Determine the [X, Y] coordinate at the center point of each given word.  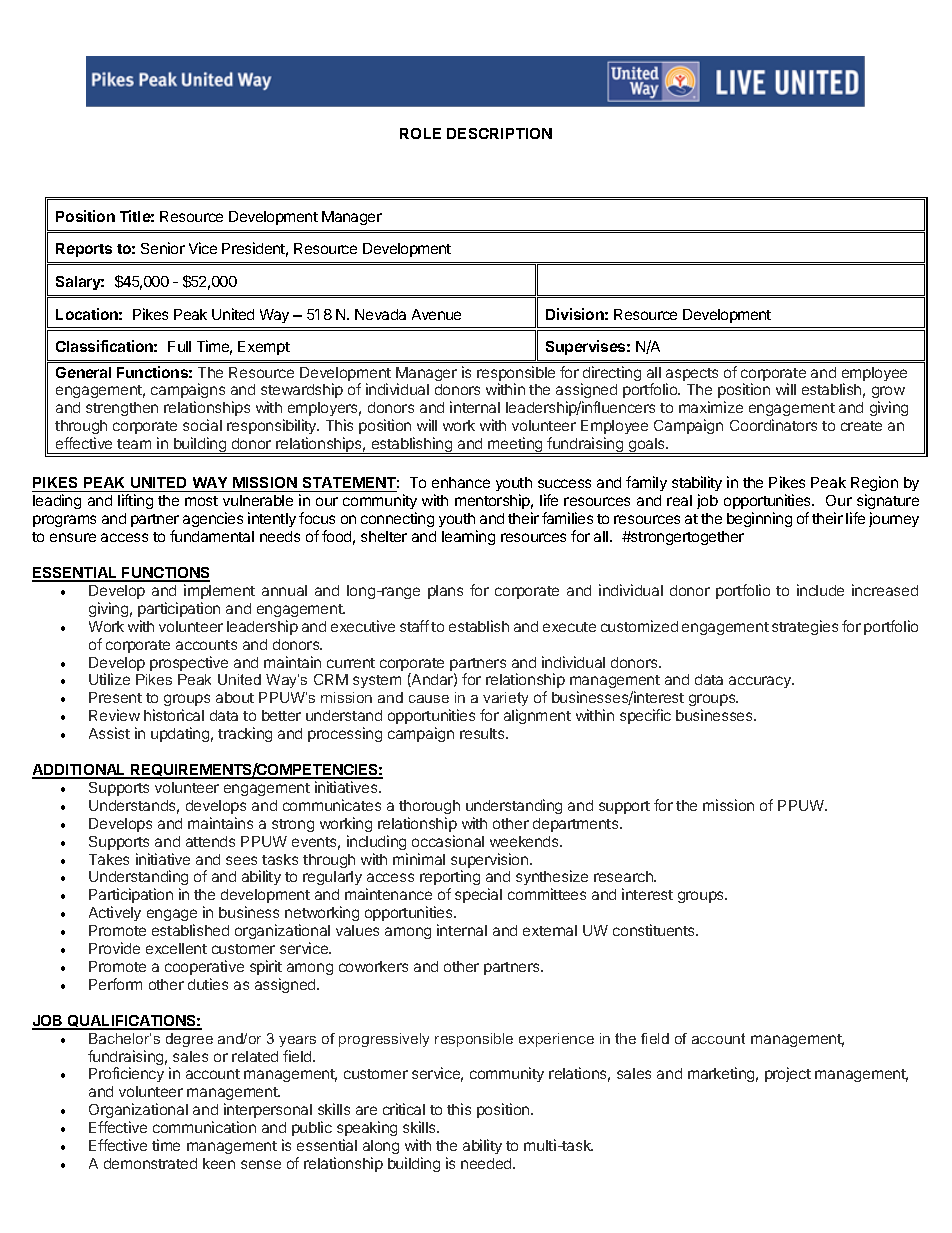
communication [204, 1127]
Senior [163, 248]
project [788, 1074]
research [624, 876]
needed [487, 1163]
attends [210, 841]
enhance [461, 482]
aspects [692, 376]
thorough [429, 807]
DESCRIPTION [499, 133]
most [201, 501]
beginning [759, 519]
